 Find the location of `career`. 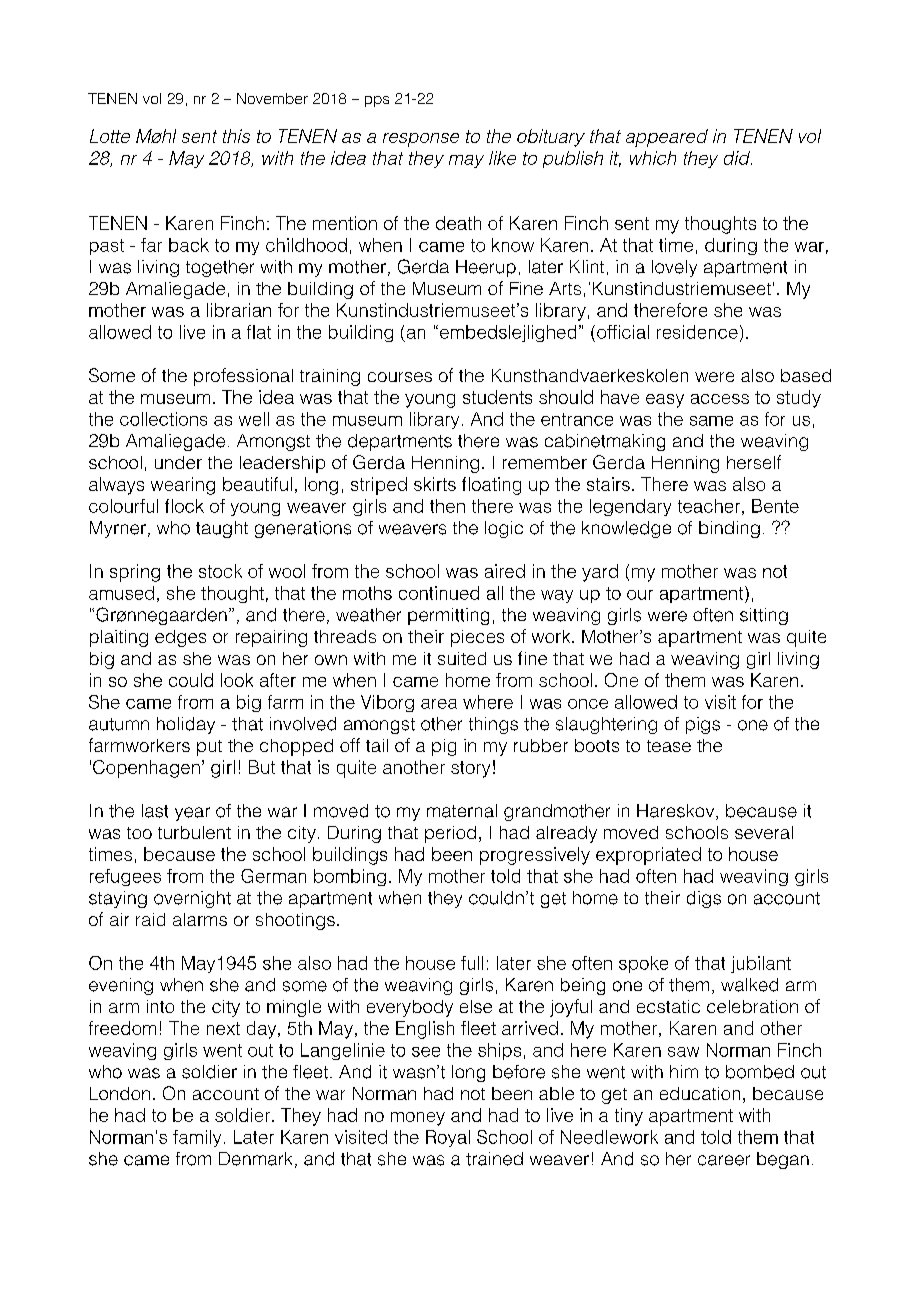

career is located at coordinates (724, 1160).
